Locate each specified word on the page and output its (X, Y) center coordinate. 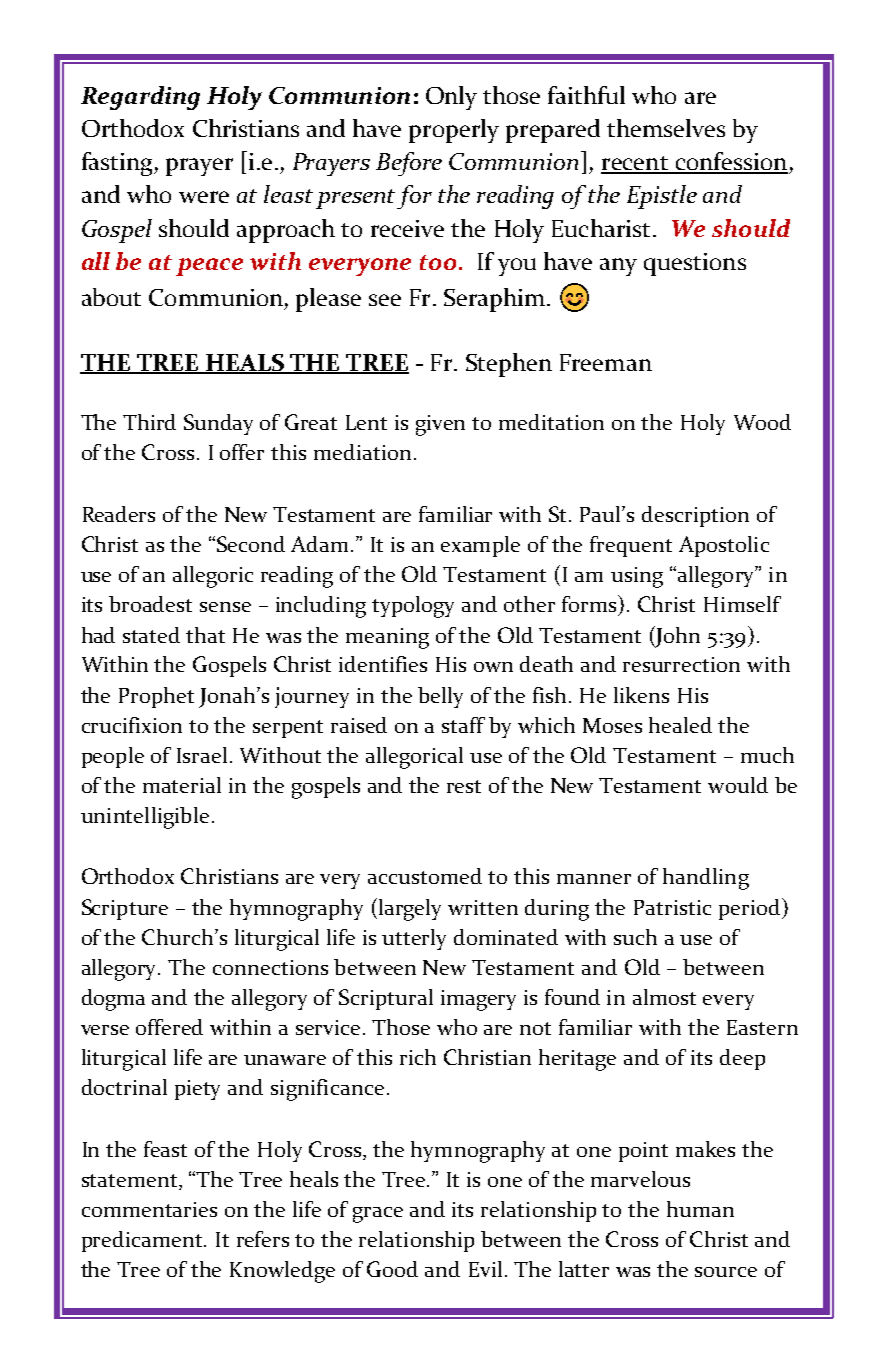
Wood (762, 422)
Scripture (125, 909)
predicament (143, 1241)
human (700, 1209)
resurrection (681, 664)
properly (454, 131)
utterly (414, 939)
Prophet (156, 697)
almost (664, 997)
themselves (666, 128)
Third (149, 422)
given (440, 425)
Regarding (140, 98)
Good (392, 1269)
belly (440, 697)
